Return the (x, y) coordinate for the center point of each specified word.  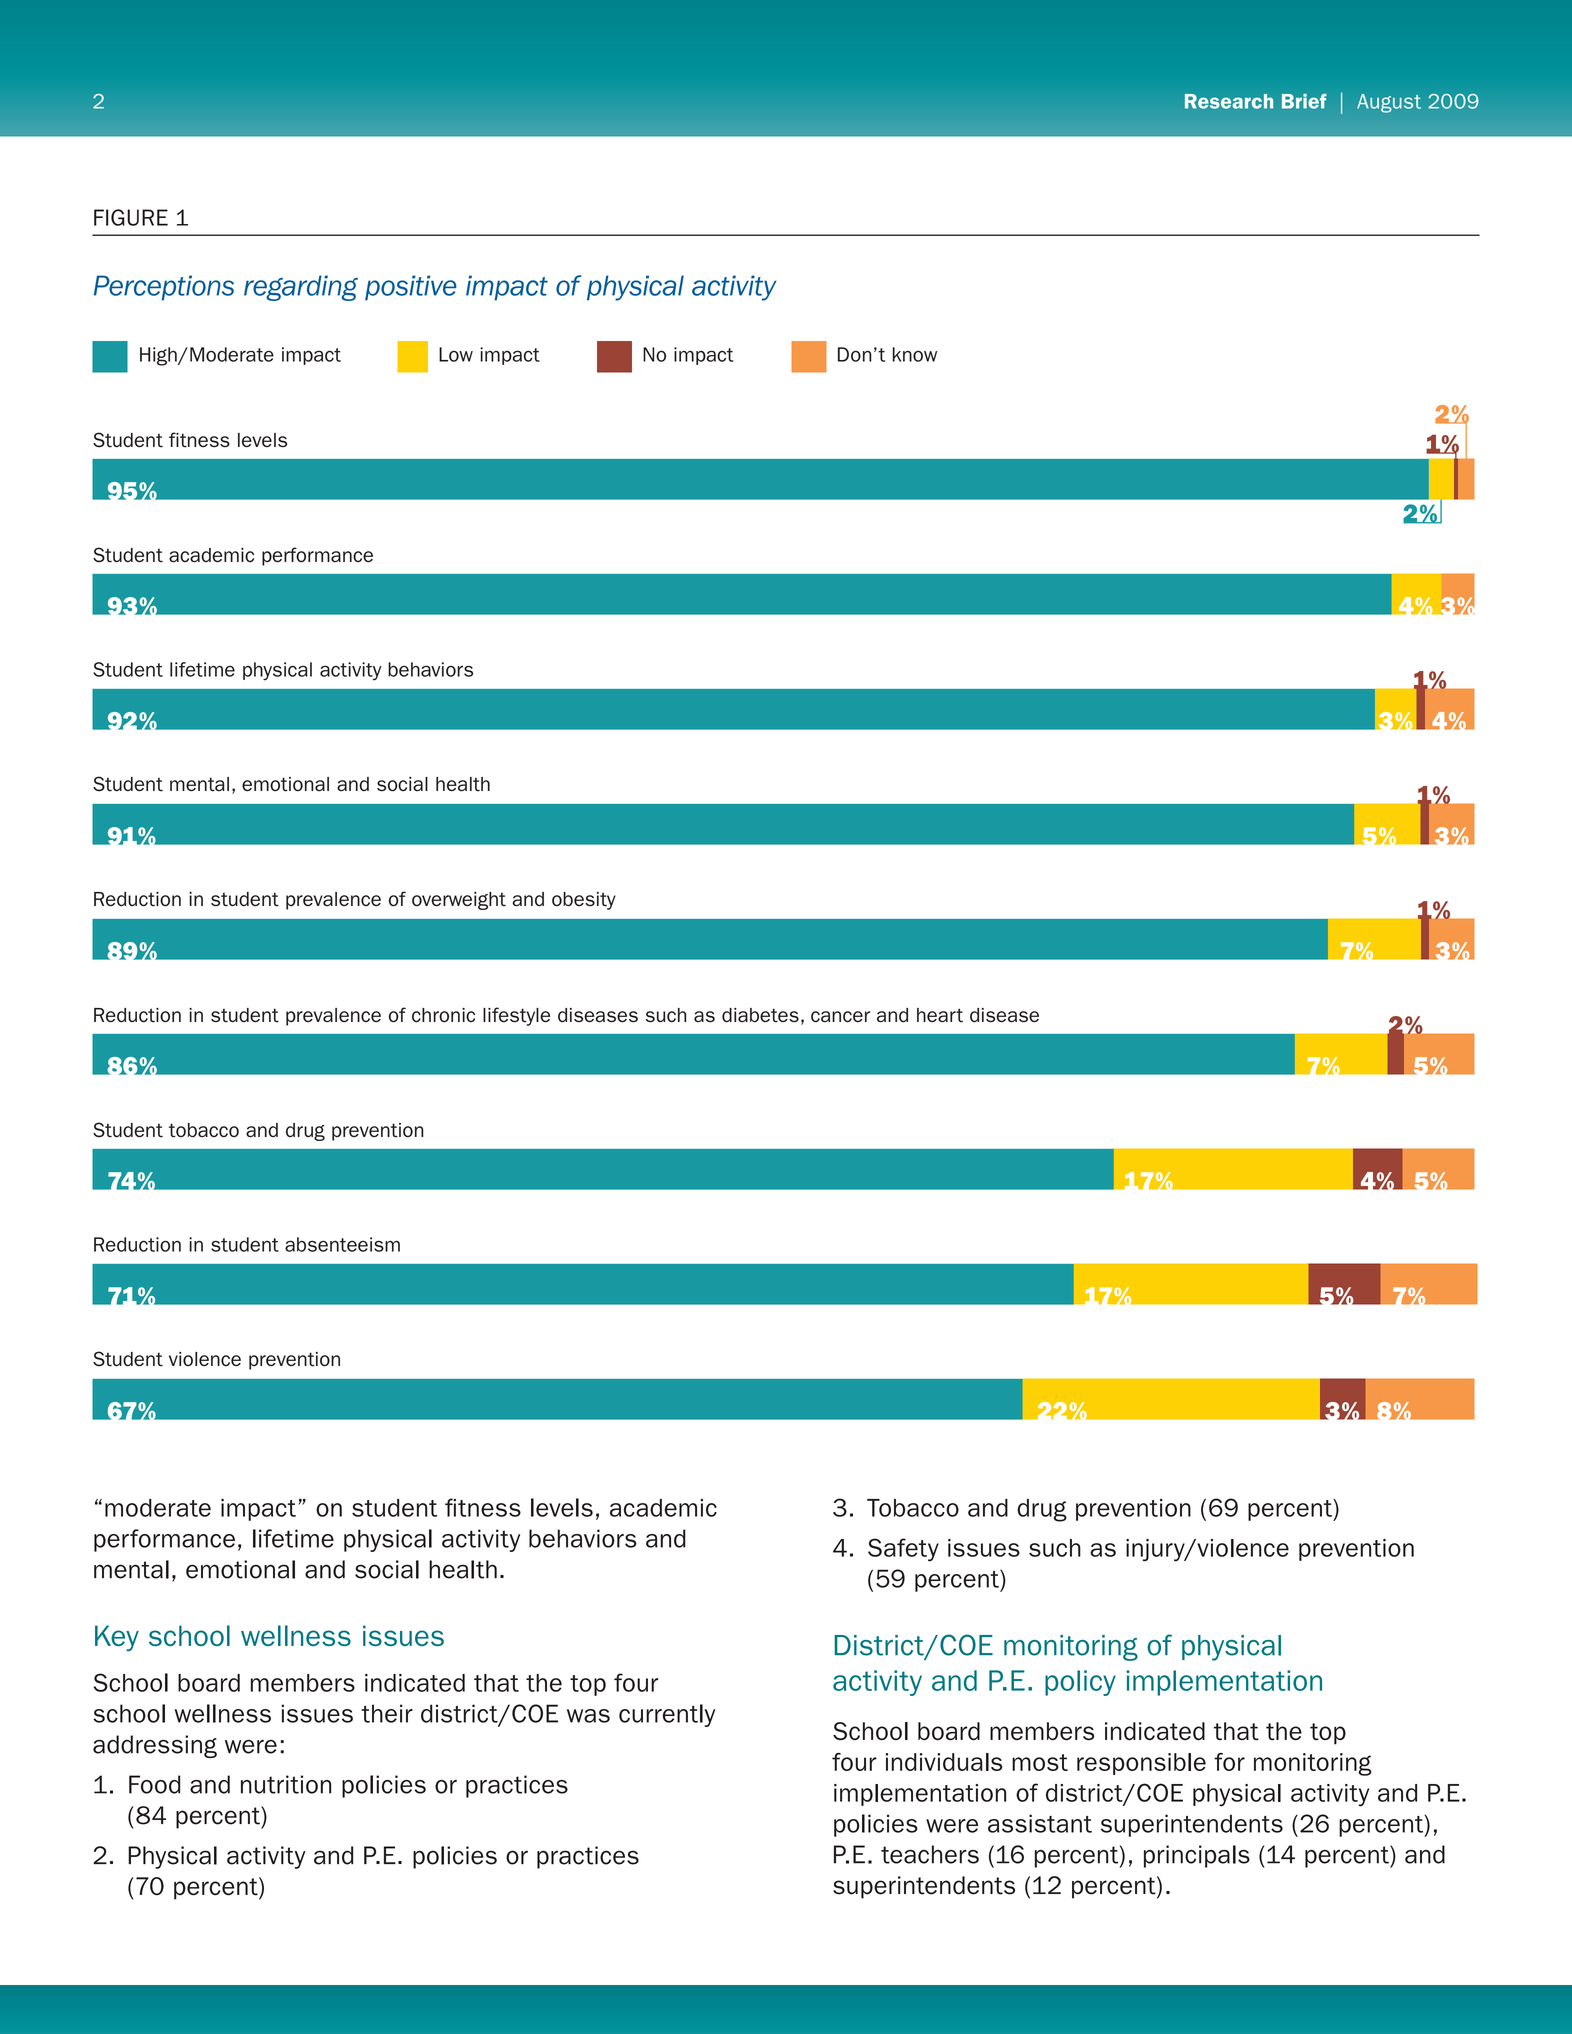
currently (667, 1715)
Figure (131, 217)
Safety (903, 1550)
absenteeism (342, 1244)
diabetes (760, 1015)
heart (940, 1015)
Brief (1304, 101)
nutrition (286, 1784)
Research (1229, 101)
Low (456, 354)
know (915, 354)
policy (1080, 1683)
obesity (584, 901)
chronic (443, 1015)
